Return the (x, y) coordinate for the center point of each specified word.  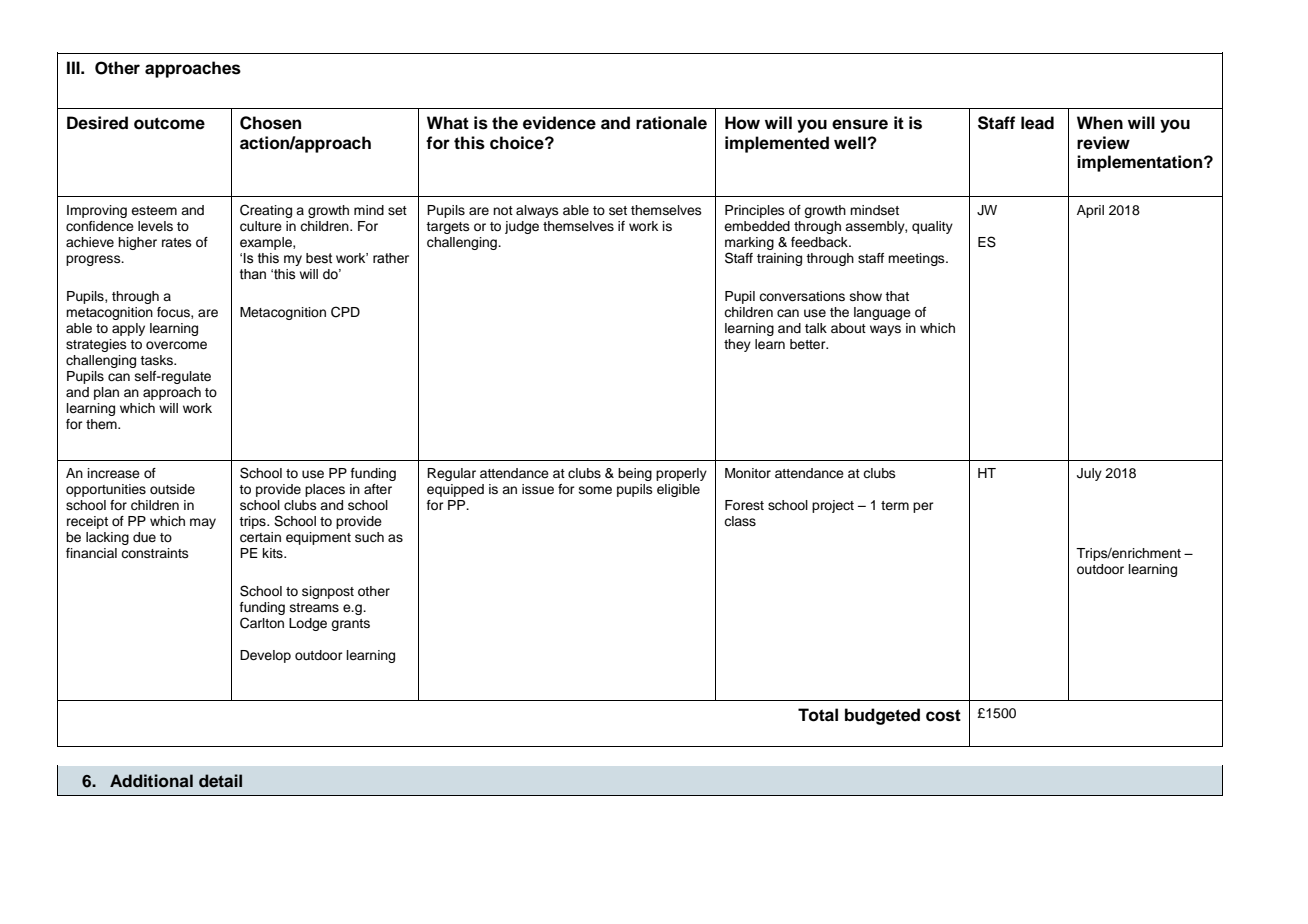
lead (1037, 123)
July (1089, 474)
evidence (559, 123)
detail (220, 781)
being (635, 474)
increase (114, 473)
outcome (169, 123)
